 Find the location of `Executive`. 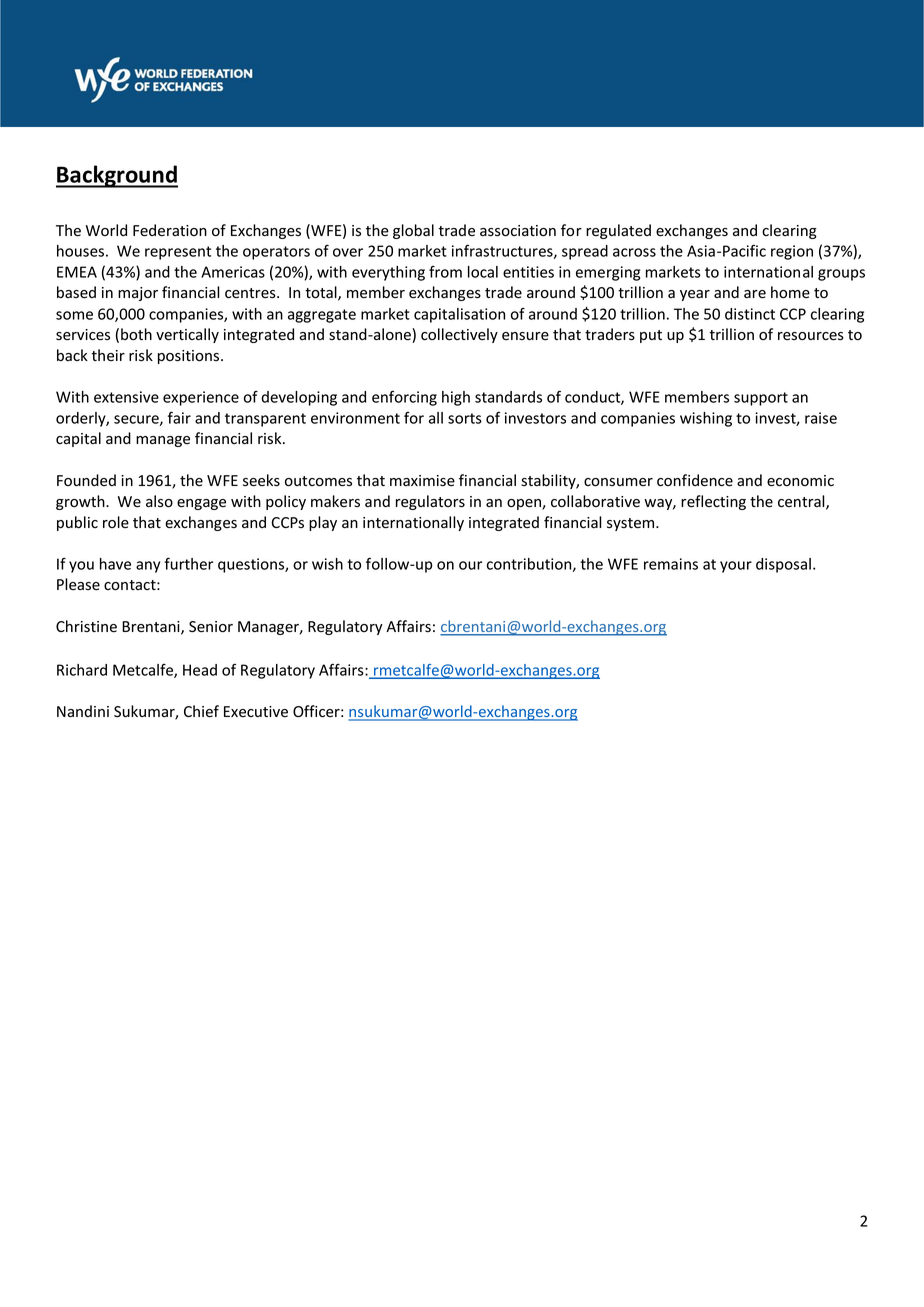

Executive is located at coordinates (256, 712).
